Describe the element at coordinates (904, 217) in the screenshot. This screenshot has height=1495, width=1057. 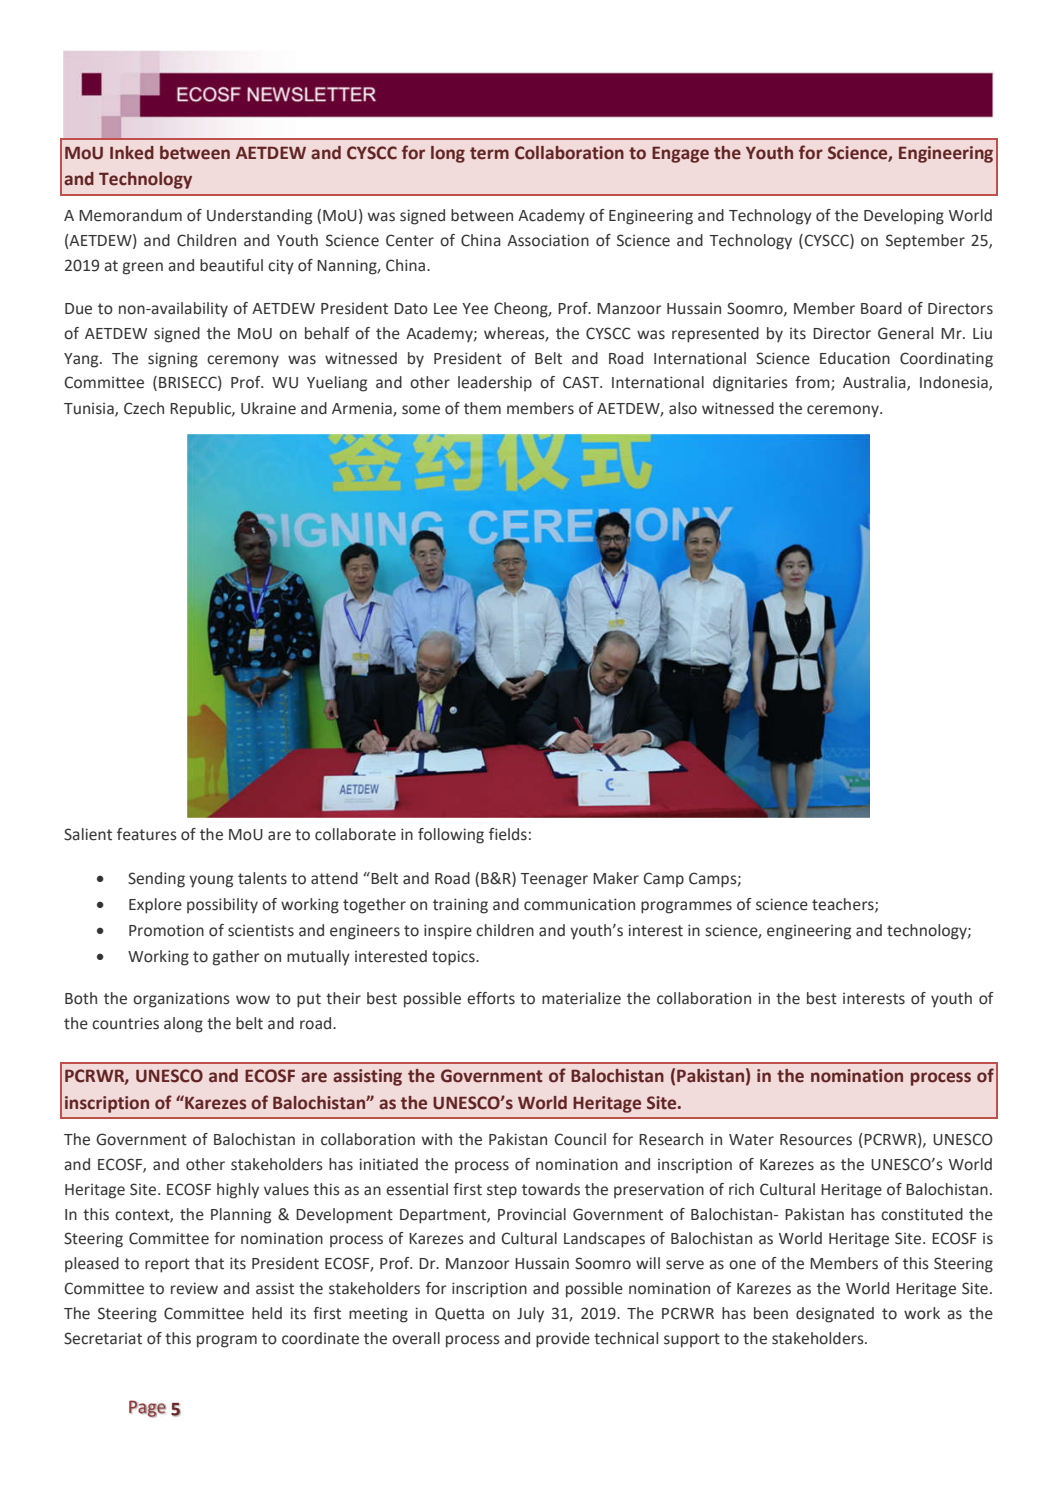
I see `Developing` at that location.
